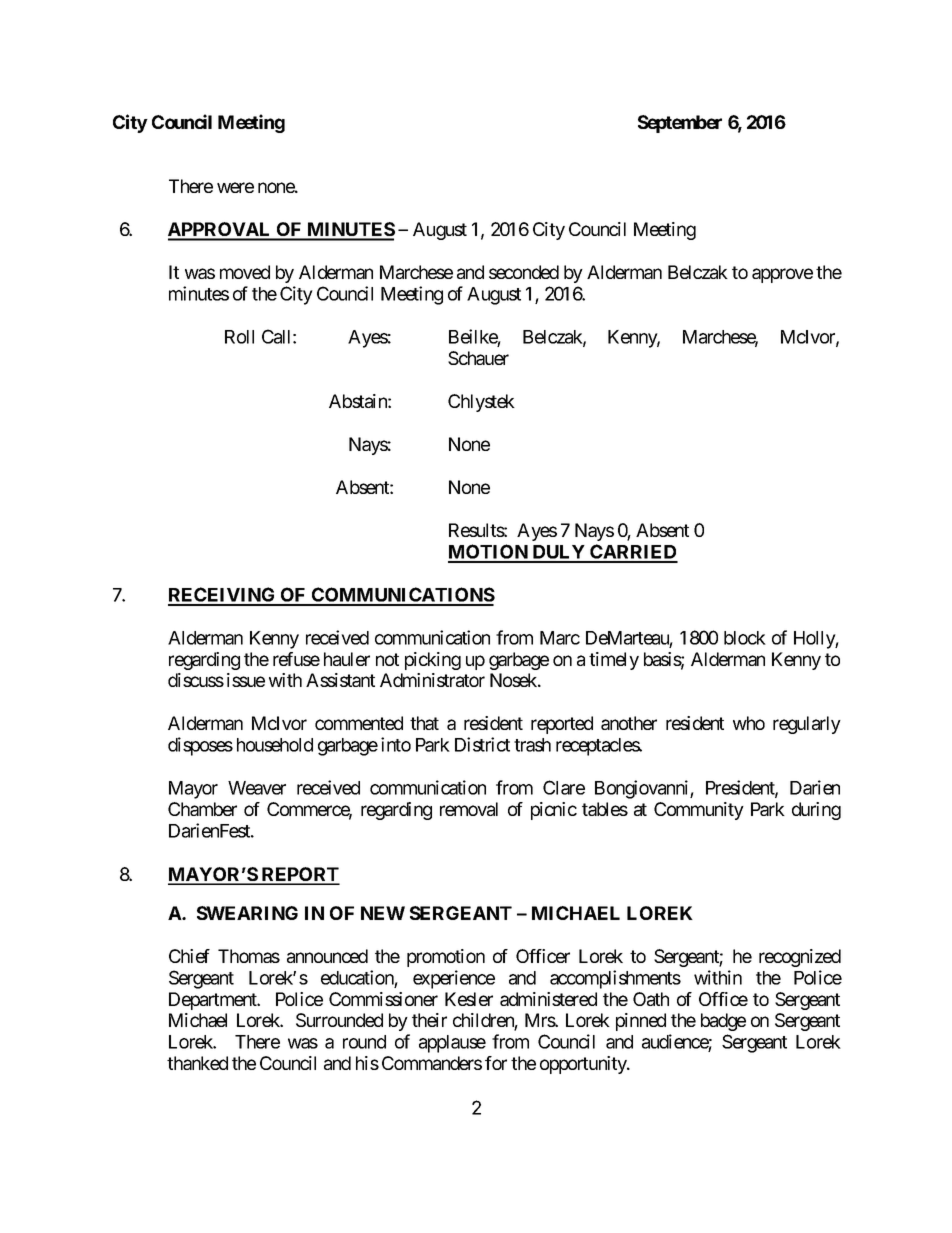 This image has width=952, height=1233. I want to click on DULY, so click(558, 553).
